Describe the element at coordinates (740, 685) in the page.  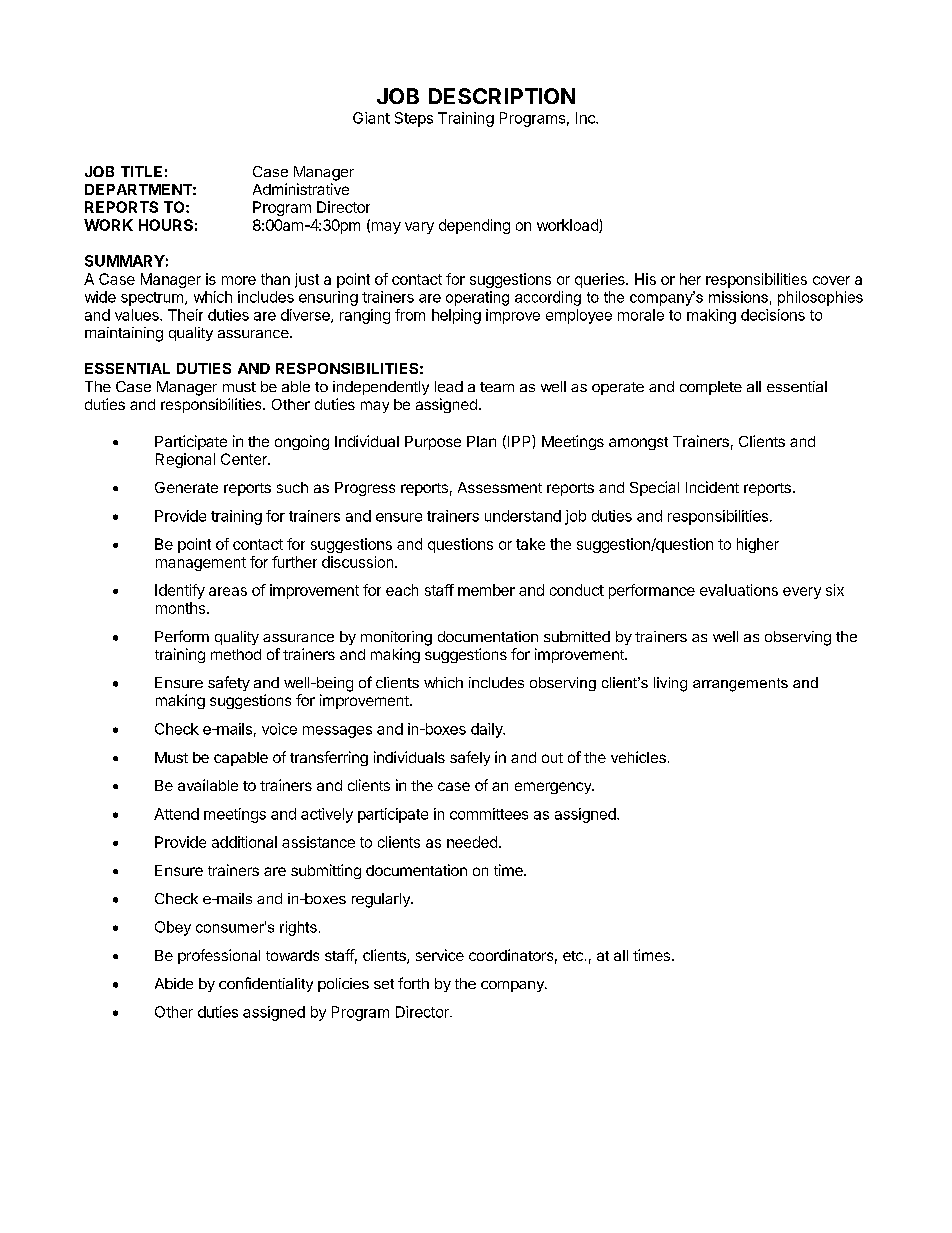
I see `arrangements` at that location.
